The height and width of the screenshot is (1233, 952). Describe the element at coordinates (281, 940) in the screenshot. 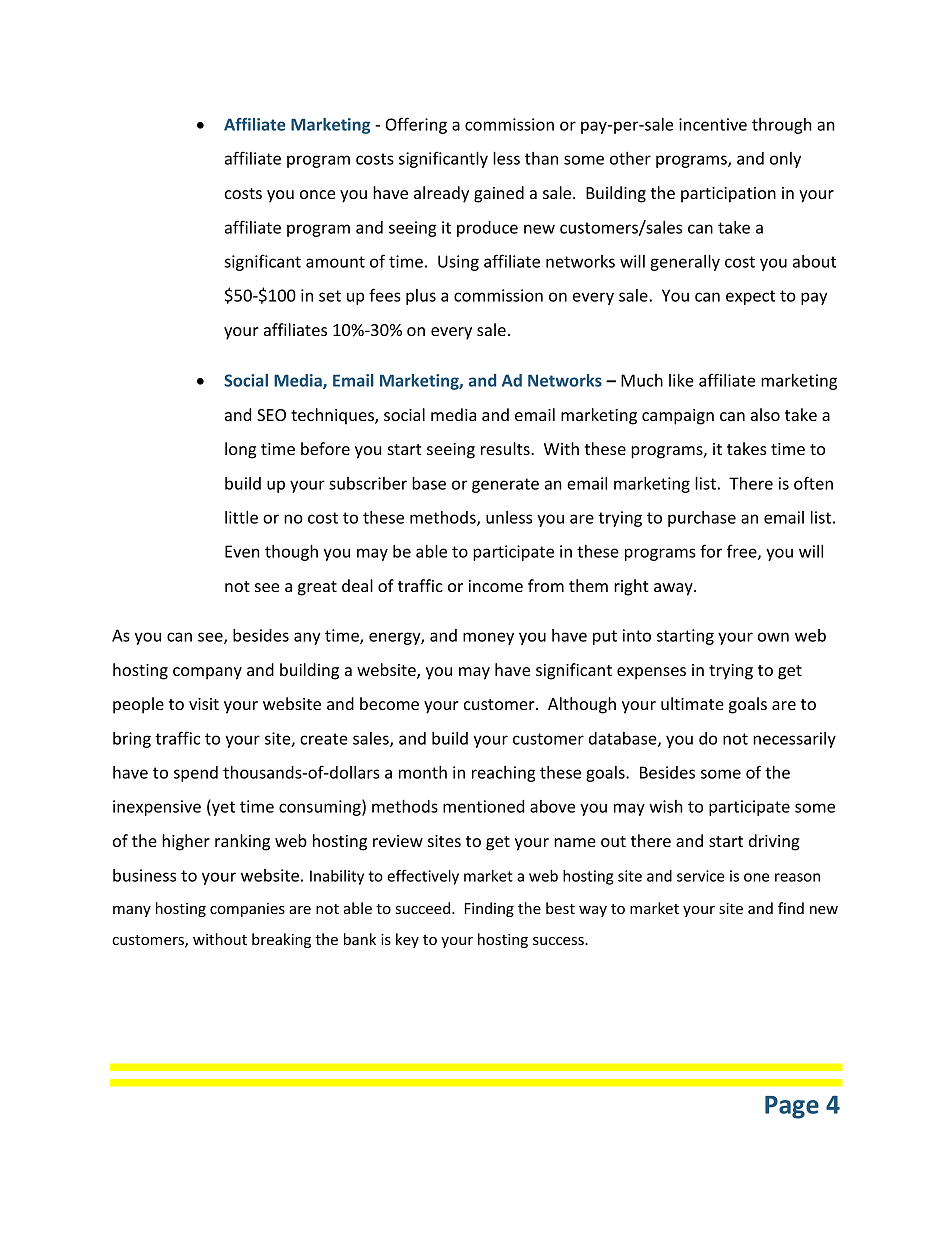

I see `breaking` at that location.
